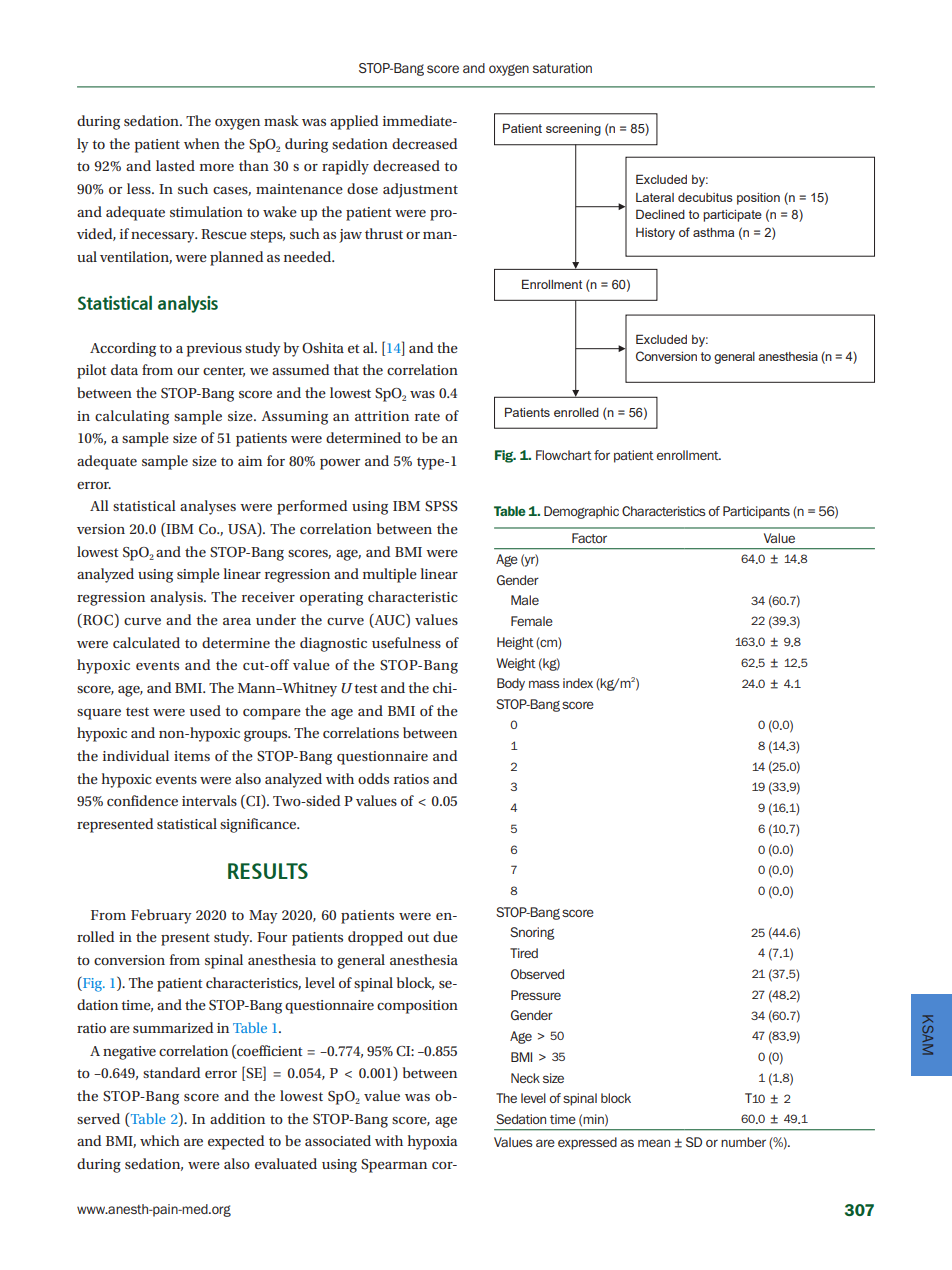 This page has height=1270, width=952. What do you see at coordinates (160, 1140) in the page?
I see `which` at bounding box center [160, 1140].
